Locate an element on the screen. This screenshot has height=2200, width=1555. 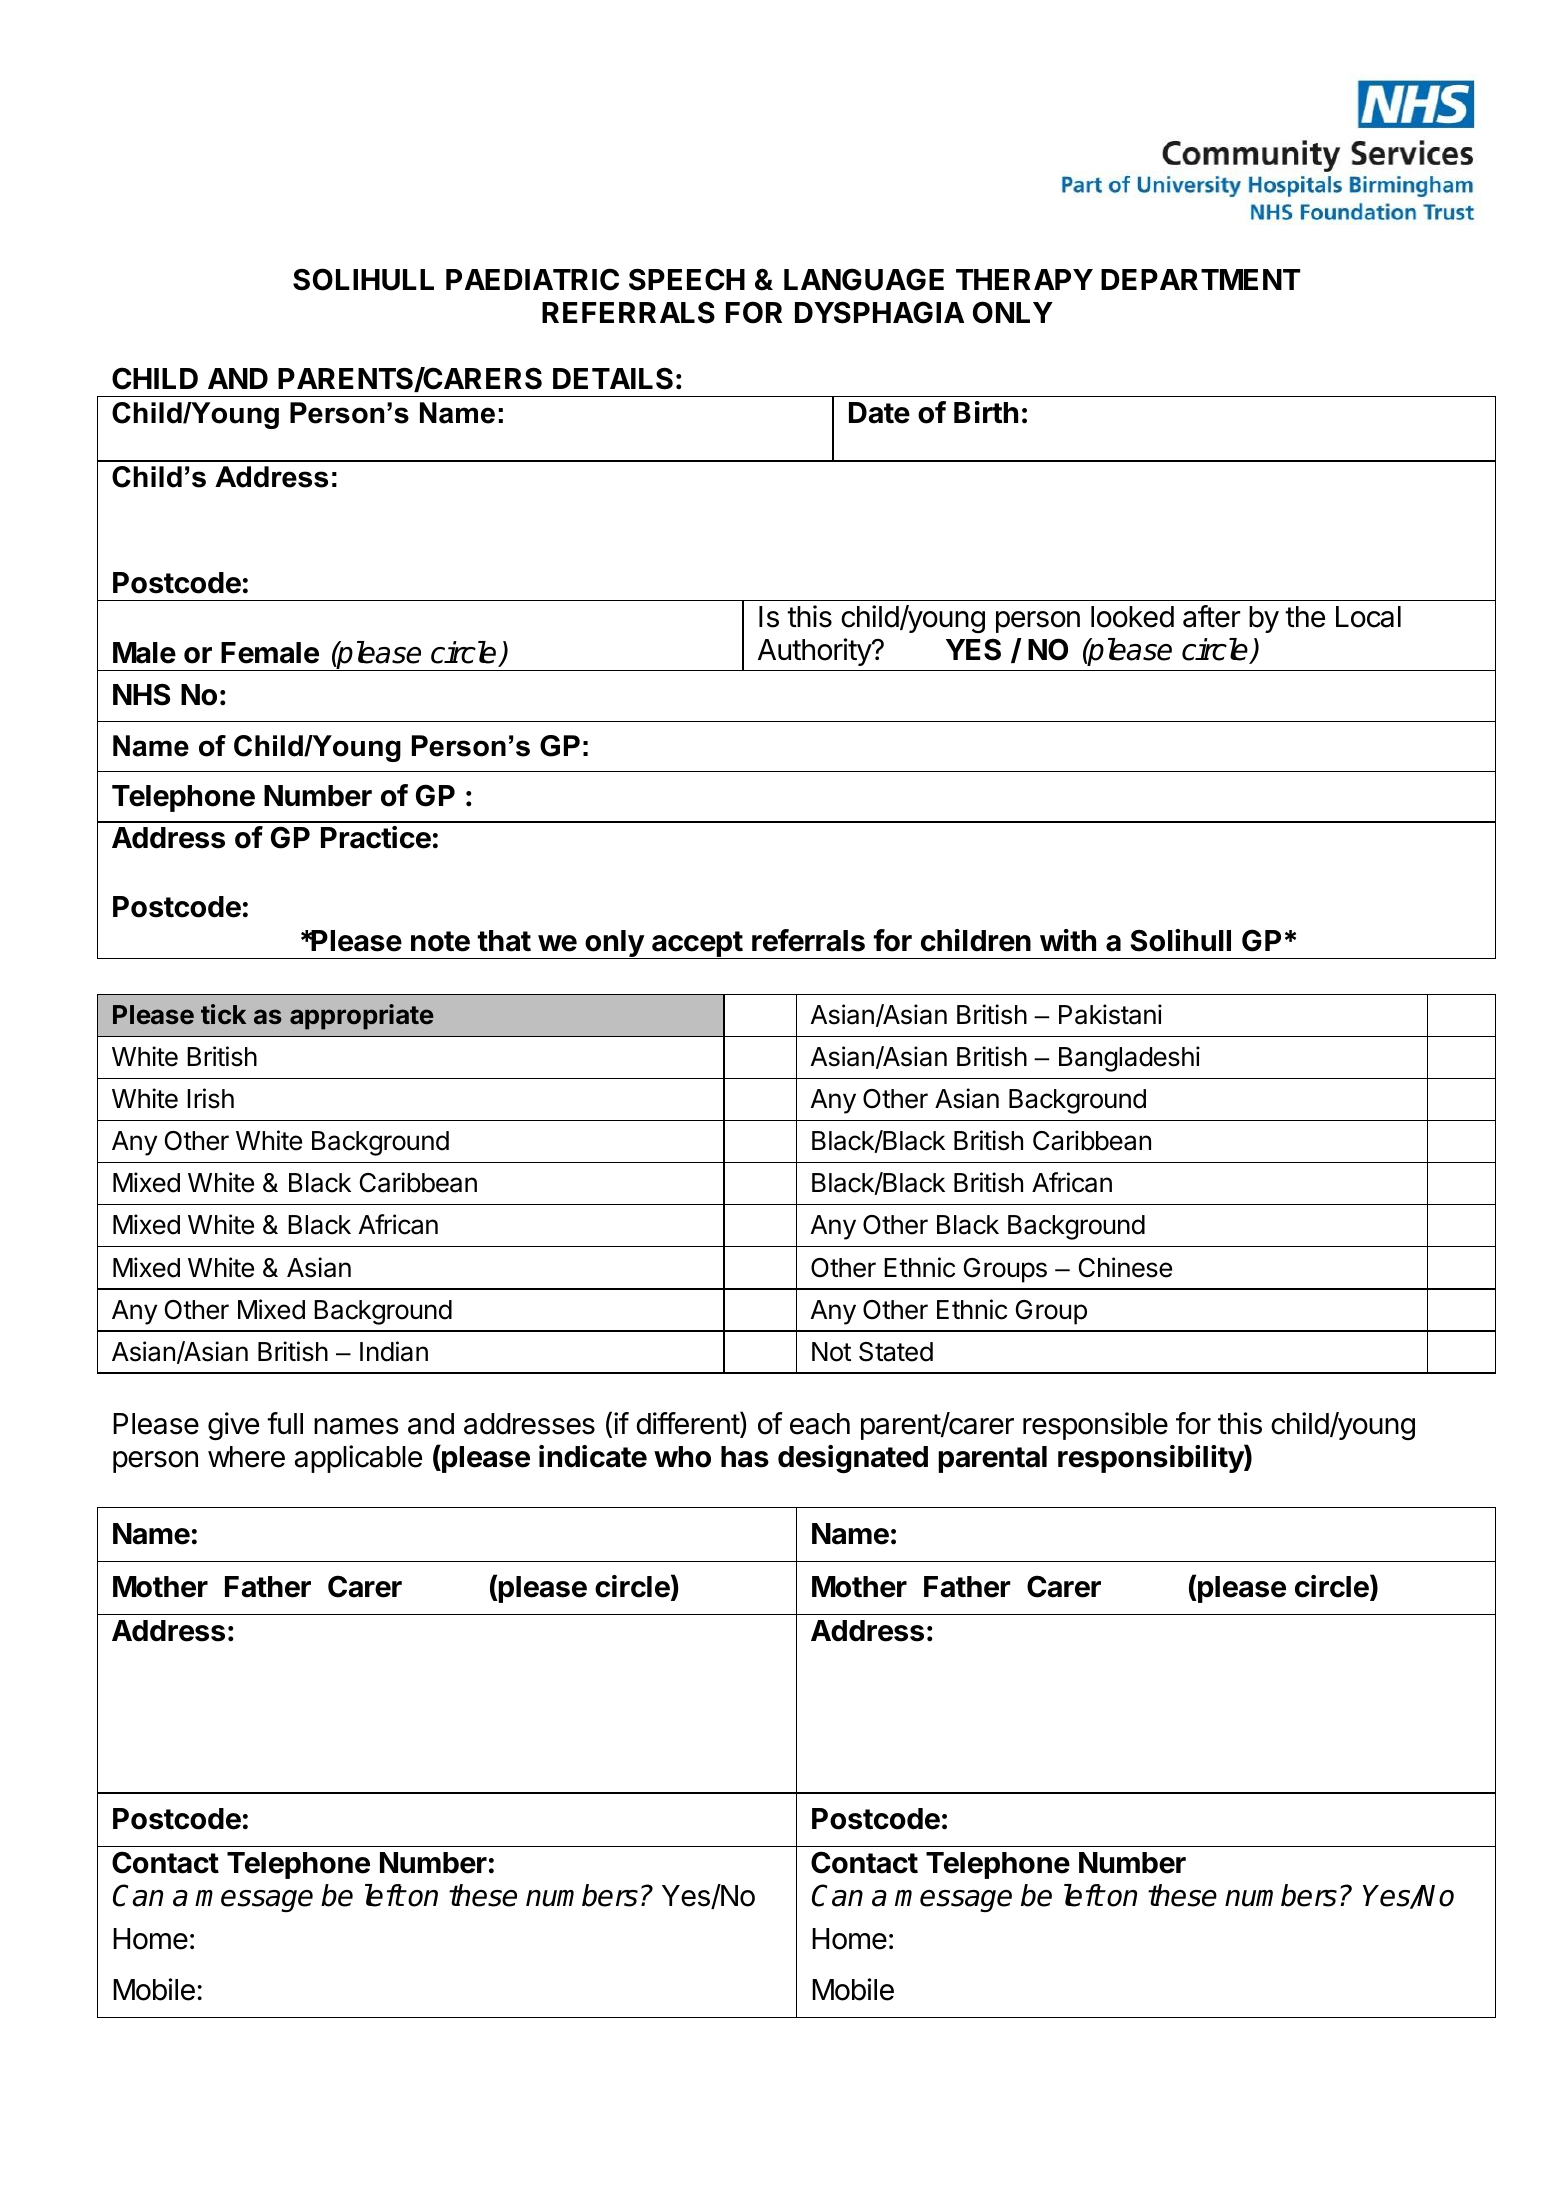
NHS is located at coordinates (141, 694).
